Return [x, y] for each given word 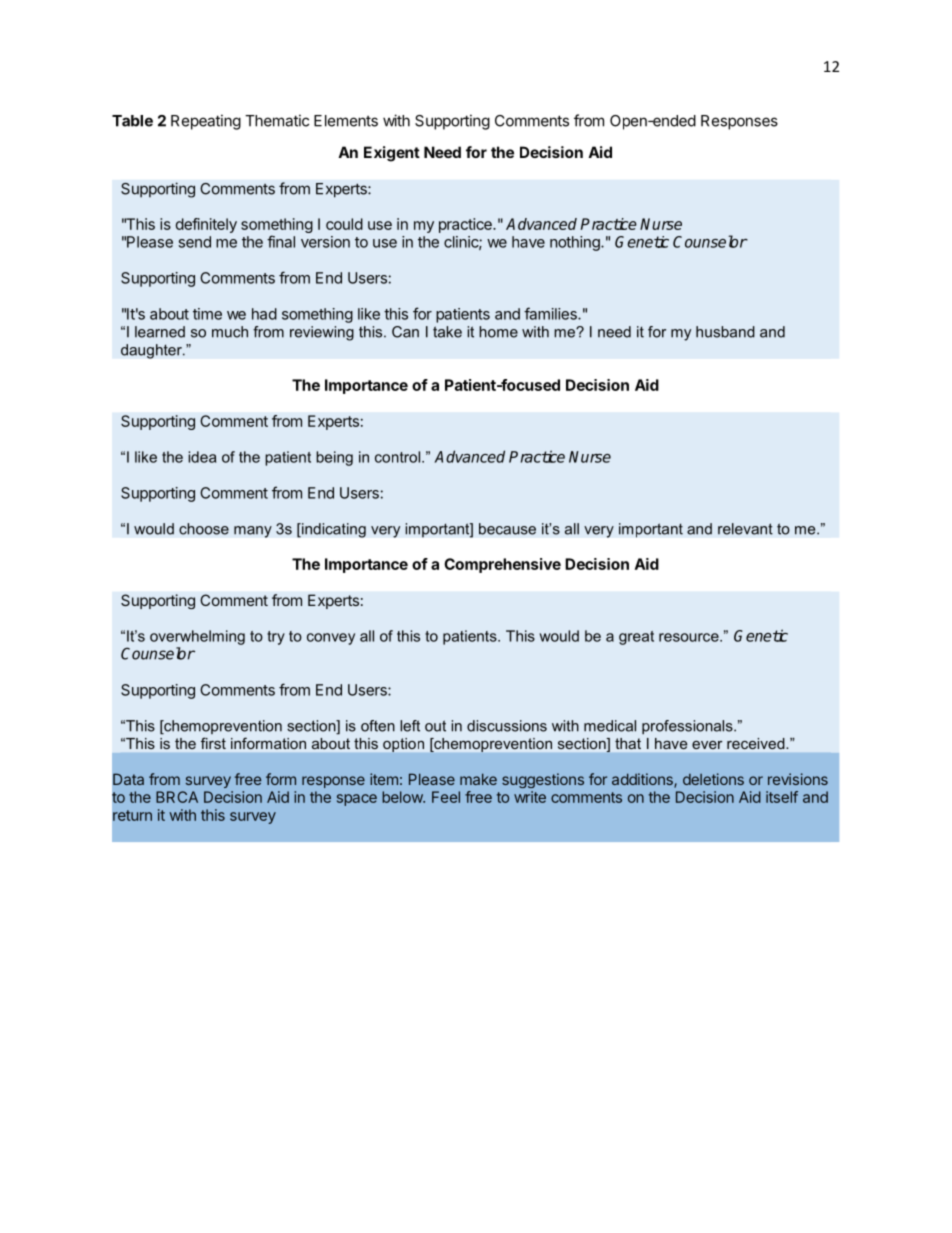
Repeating [206, 122]
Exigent [392, 154]
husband [725, 332]
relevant [745, 529]
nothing [576, 243]
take [447, 332]
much [230, 332]
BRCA [177, 797]
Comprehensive [502, 565]
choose [204, 529]
